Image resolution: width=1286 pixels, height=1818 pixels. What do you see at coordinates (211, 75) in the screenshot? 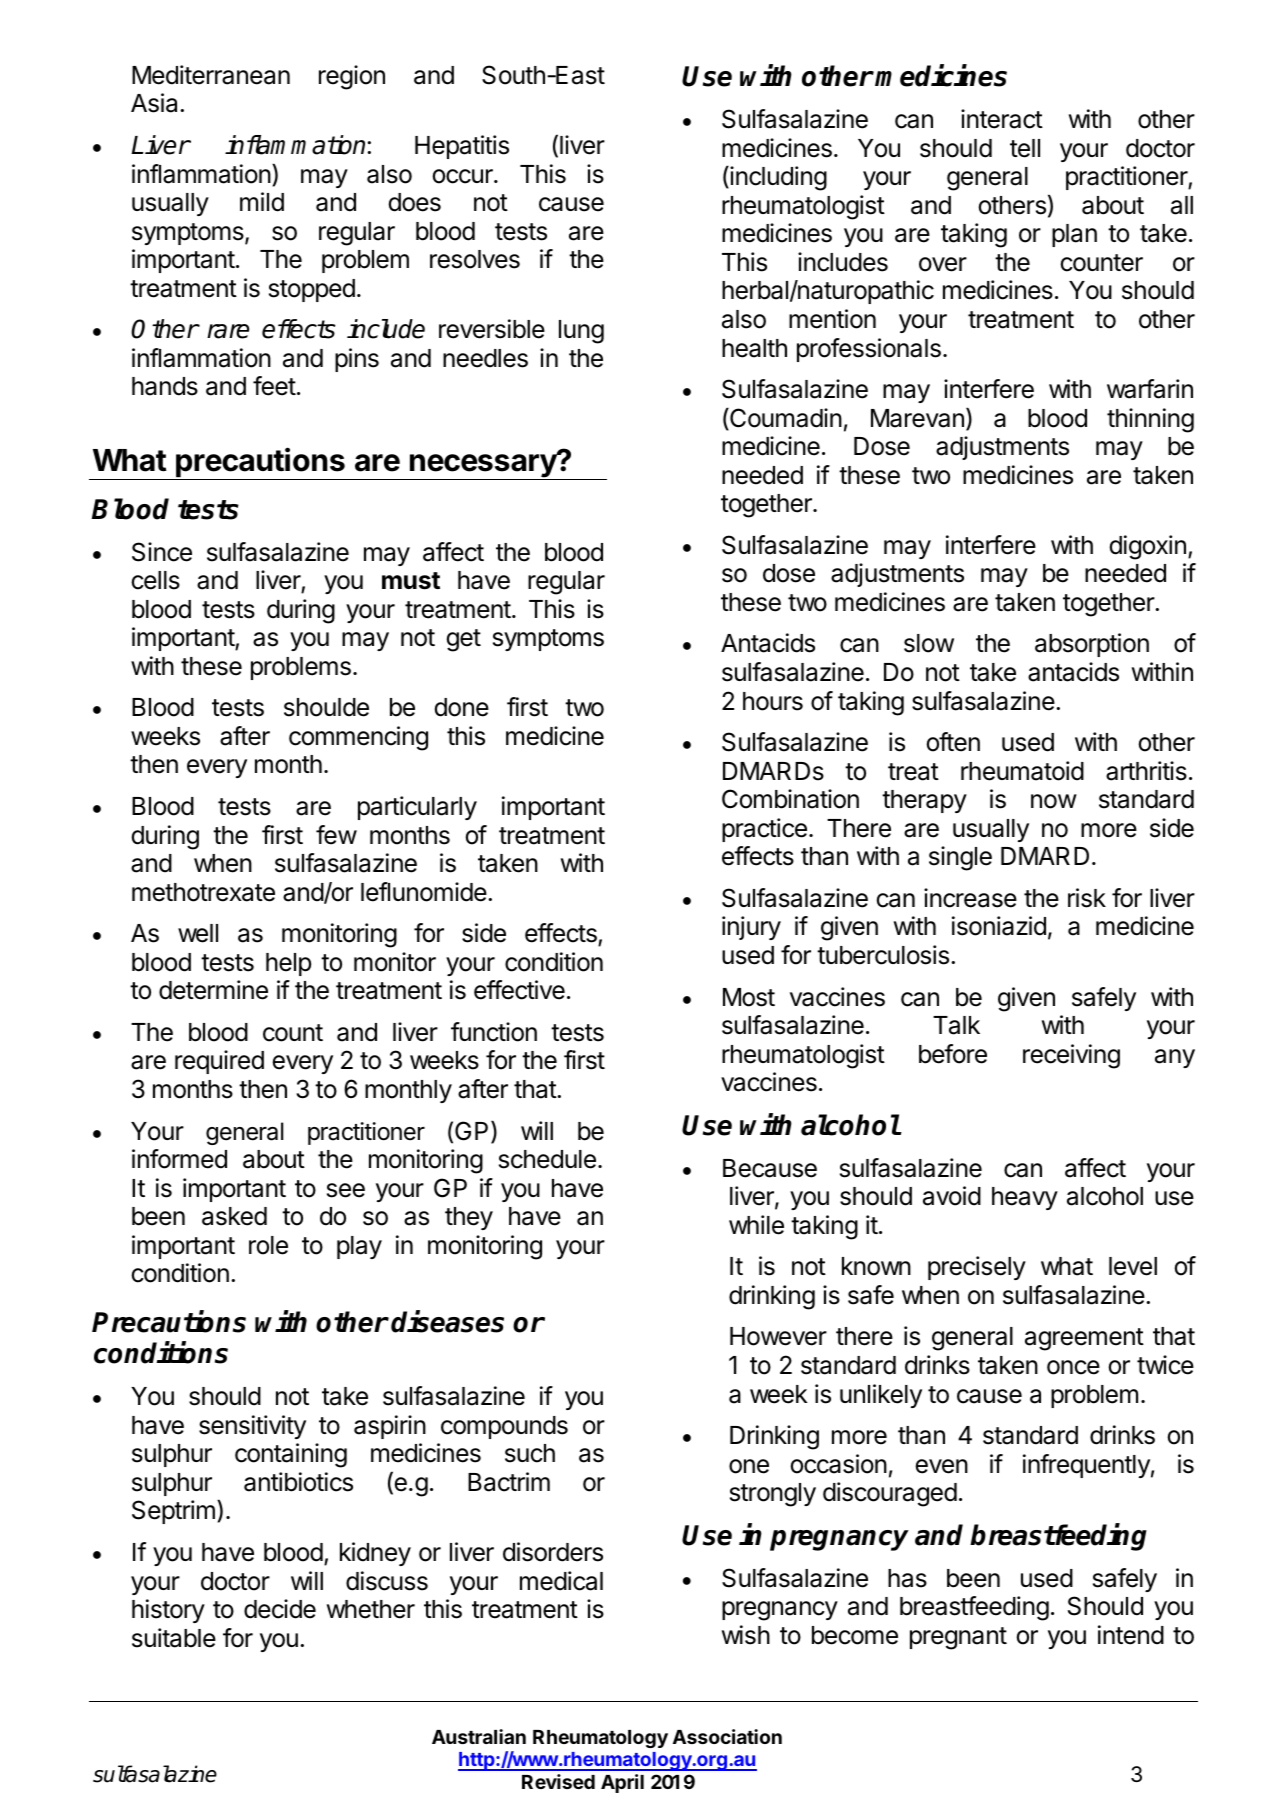
I see `Mediterranean` at bounding box center [211, 75].
